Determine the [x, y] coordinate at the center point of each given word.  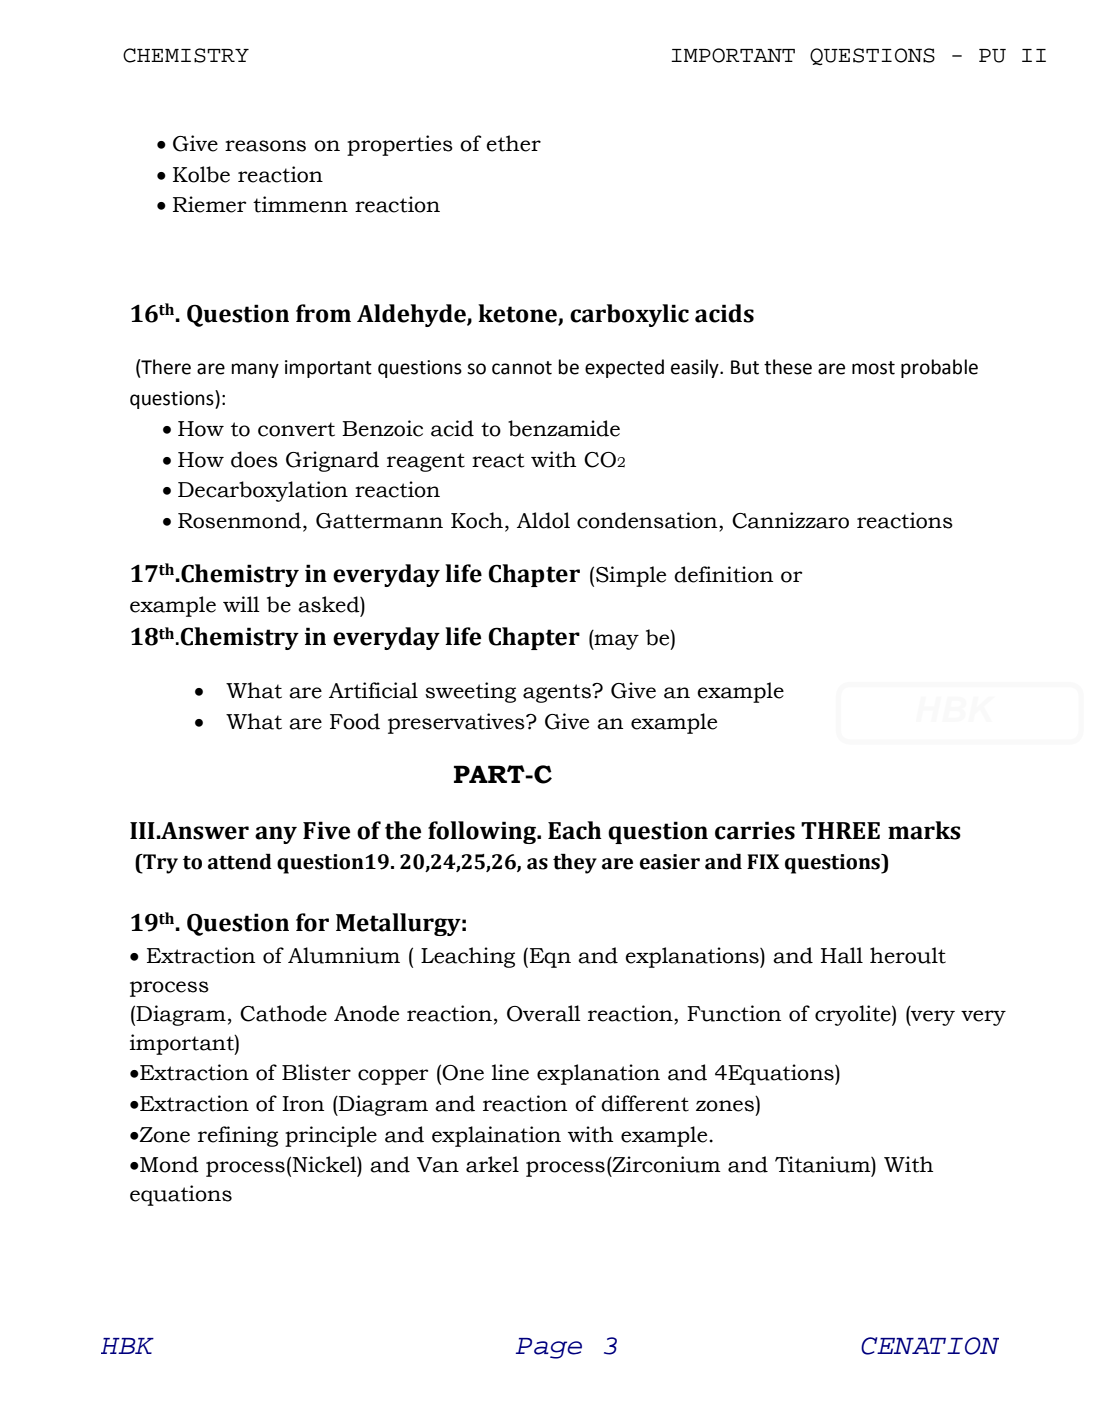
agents [558, 693]
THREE [840, 830]
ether [513, 143]
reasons [265, 146]
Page [549, 1348]
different [645, 1103]
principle [331, 1136]
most [873, 368]
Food [355, 721]
